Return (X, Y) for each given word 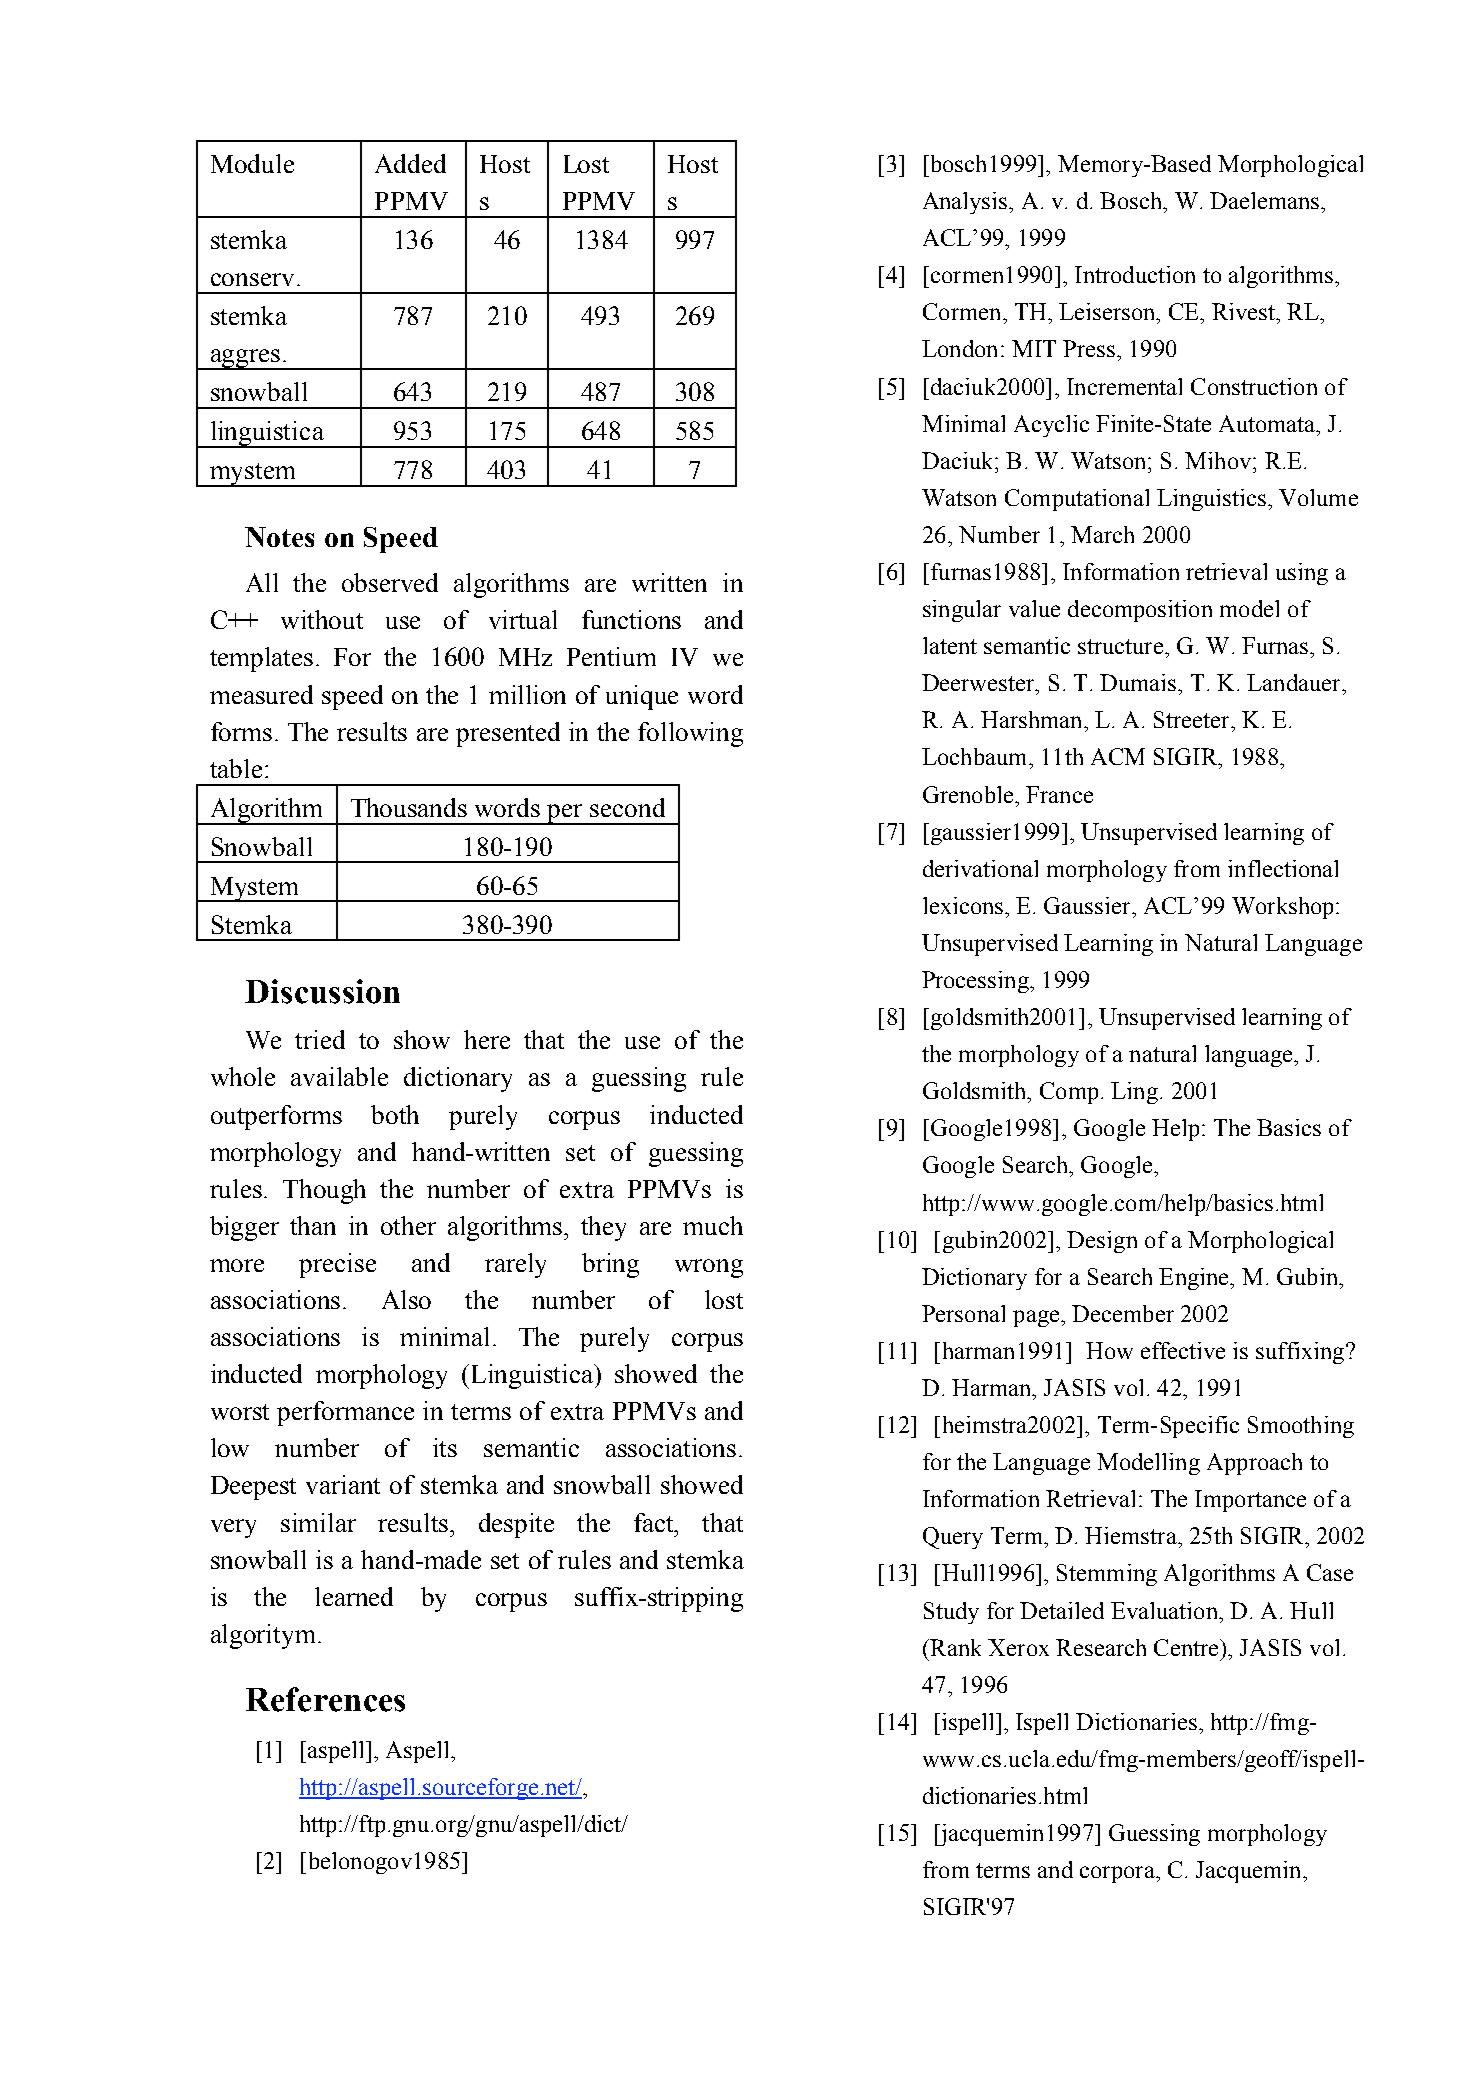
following (690, 734)
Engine (1195, 1279)
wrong (709, 1268)
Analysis (966, 203)
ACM (1118, 756)
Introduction (1135, 274)
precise (337, 1265)
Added (410, 163)
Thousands (409, 807)
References (325, 1699)
